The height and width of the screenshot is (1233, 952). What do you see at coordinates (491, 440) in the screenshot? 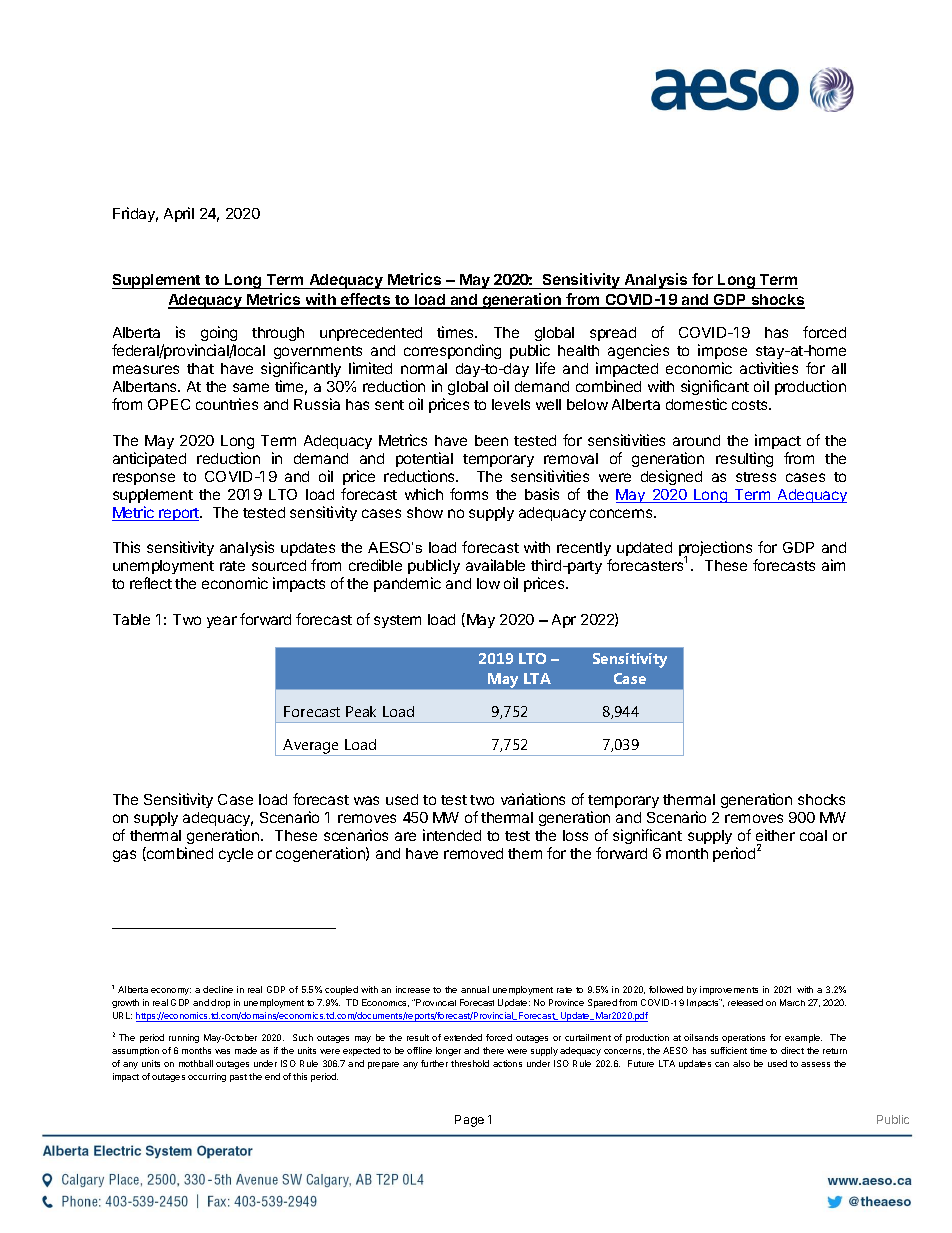
I see `been` at bounding box center [491, 440].
